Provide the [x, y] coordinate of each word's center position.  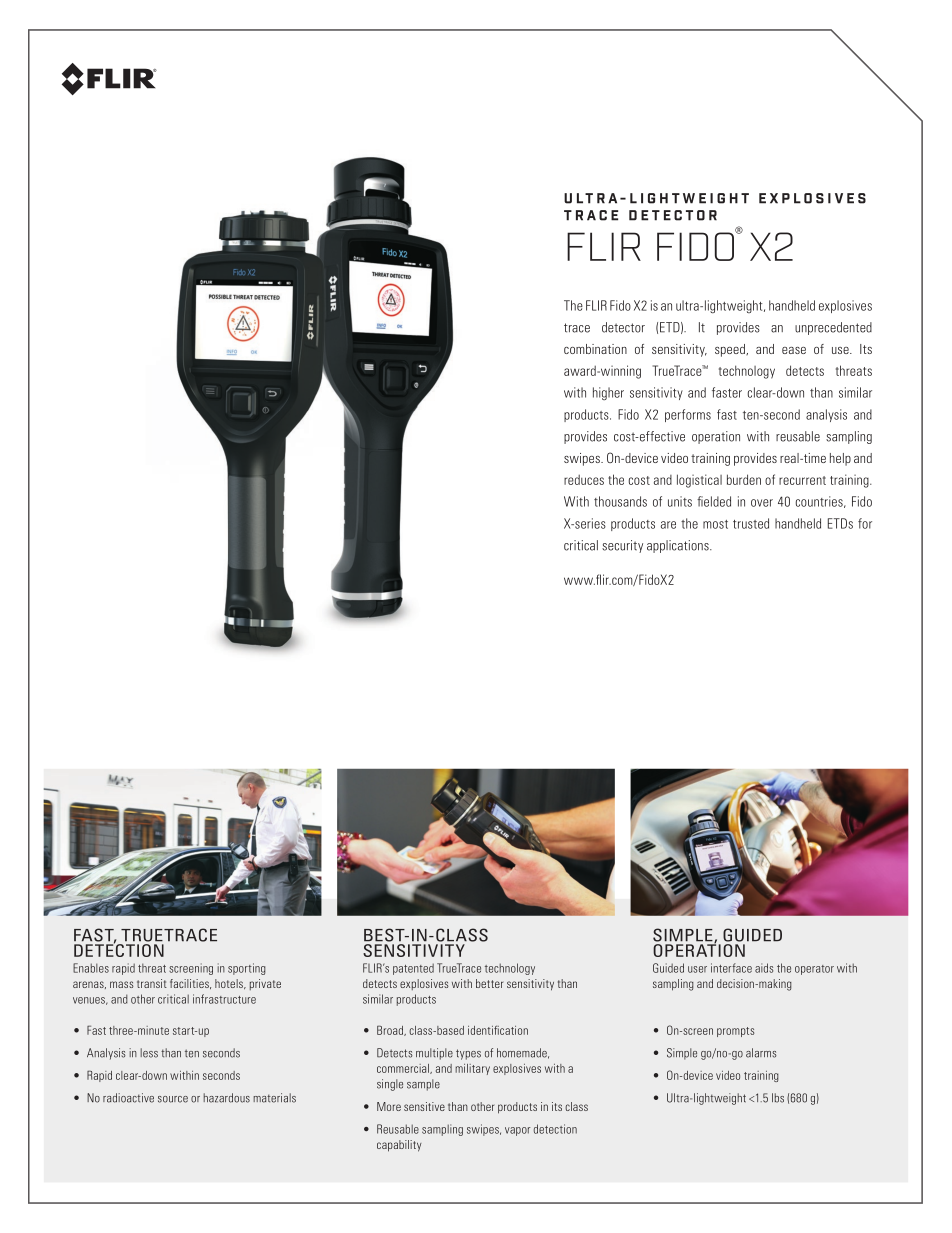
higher [608, 393]
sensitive [424, 1106]
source [173, 1099]
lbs [778, 1098]
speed [731, 350]
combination [595, 349]
